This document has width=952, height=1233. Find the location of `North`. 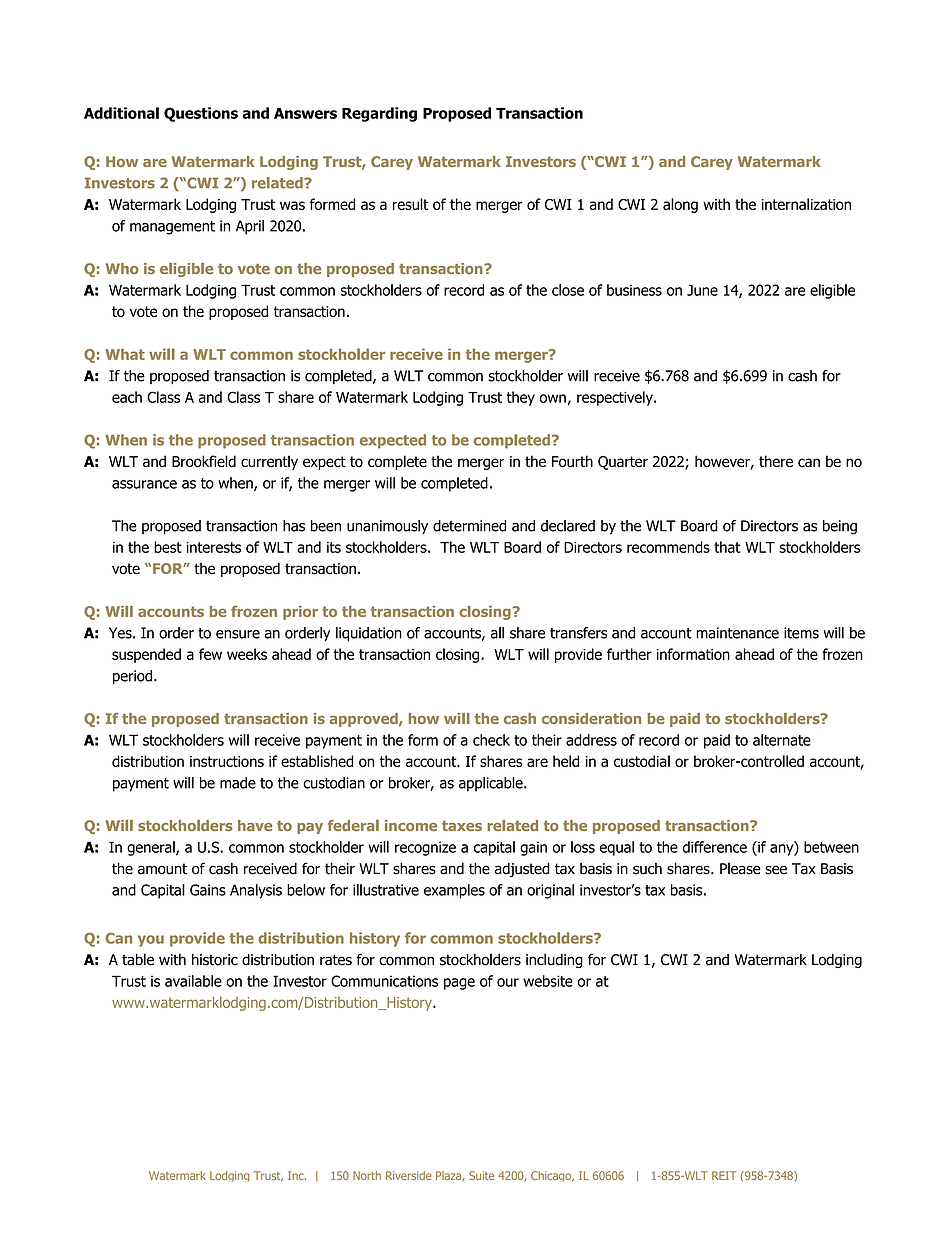

North is located at coordinates (367, 1175).
